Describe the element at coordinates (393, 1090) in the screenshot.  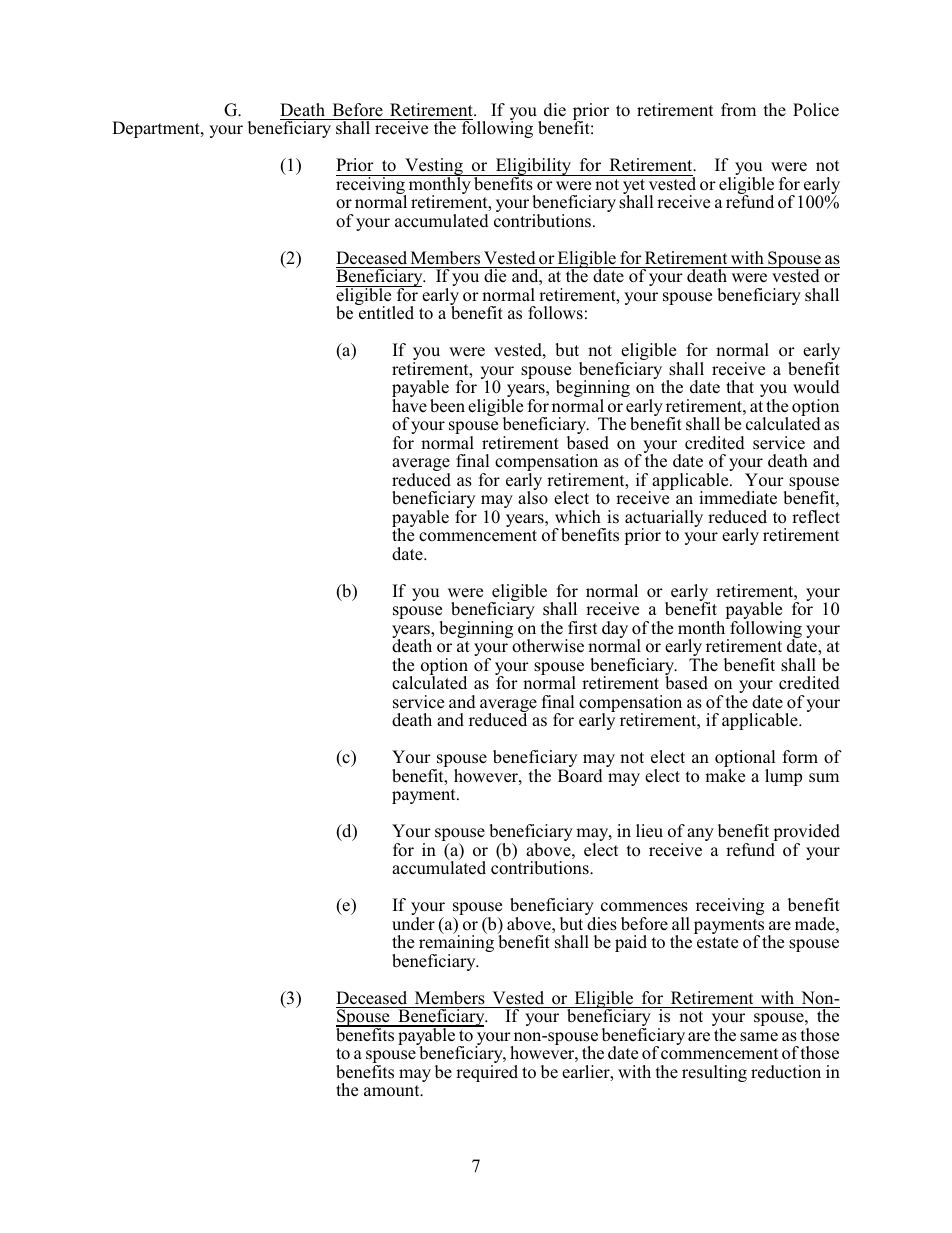
I see `amount` at that location.
